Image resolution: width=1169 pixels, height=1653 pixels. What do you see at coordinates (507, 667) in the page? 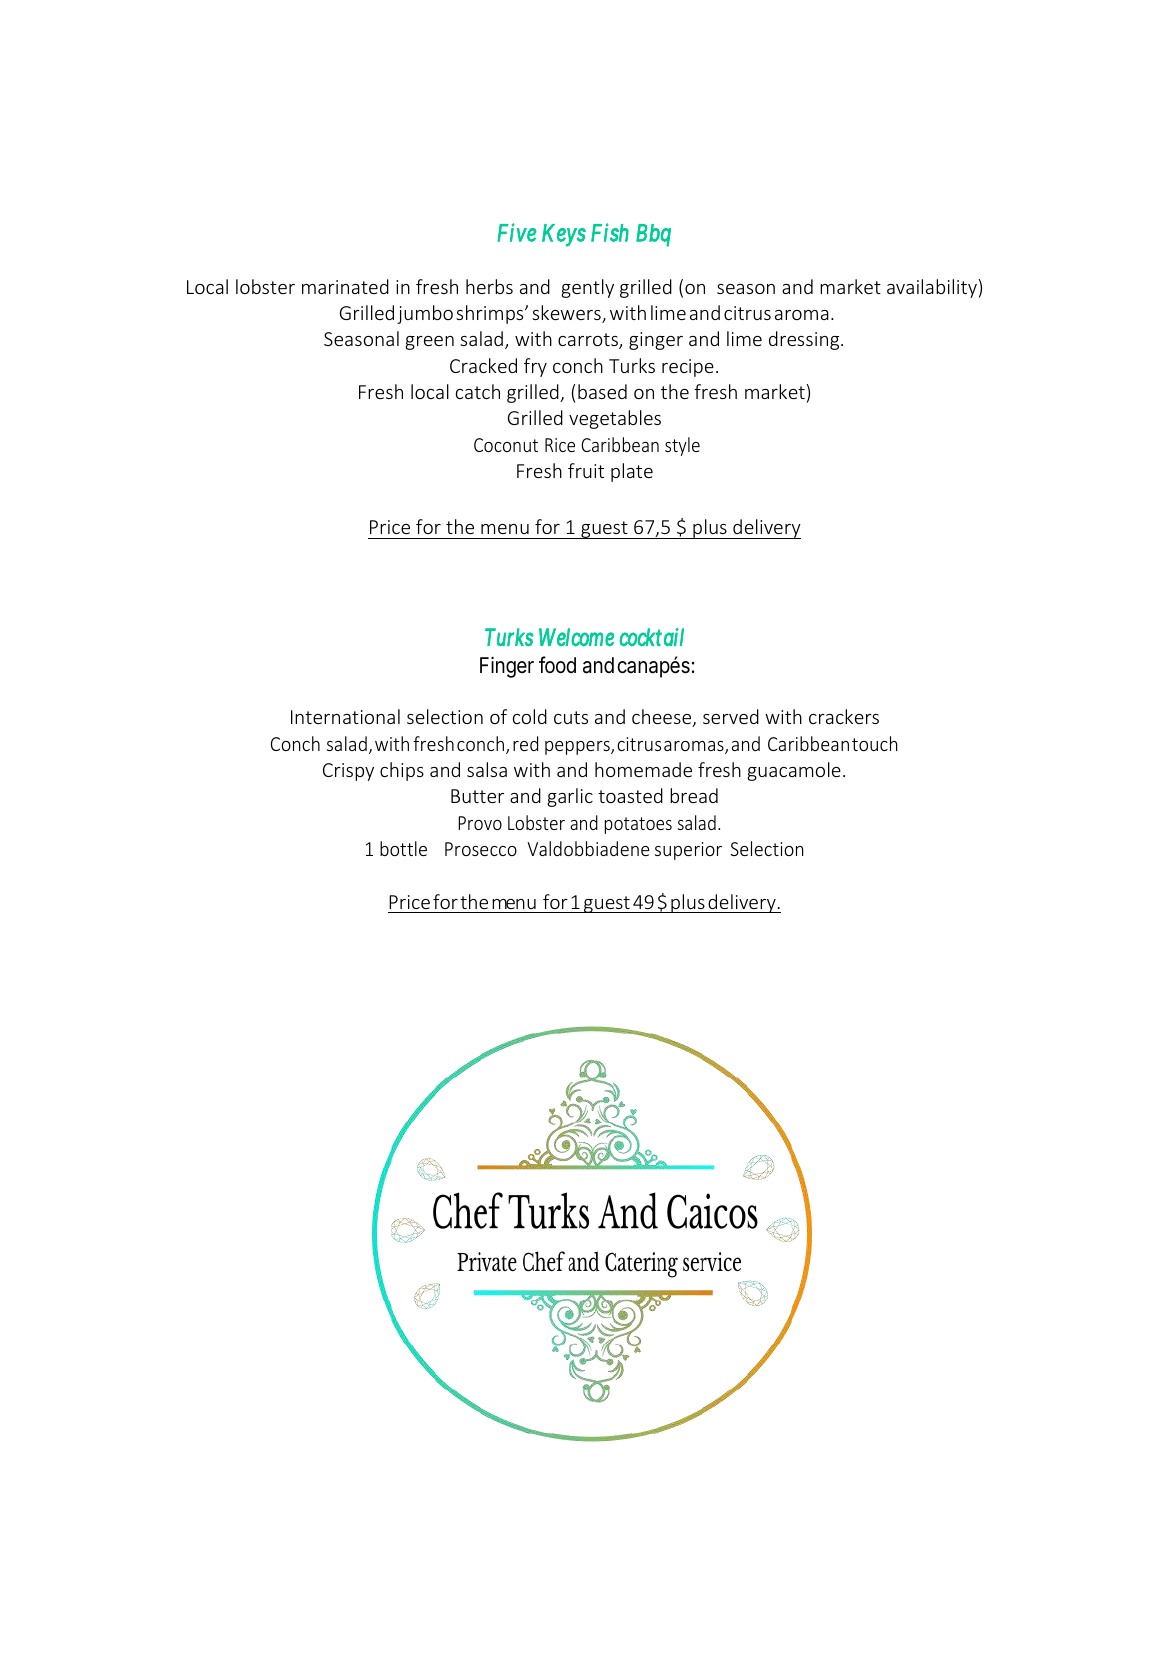
I see `Finger` at bounding box center [507, 667].
